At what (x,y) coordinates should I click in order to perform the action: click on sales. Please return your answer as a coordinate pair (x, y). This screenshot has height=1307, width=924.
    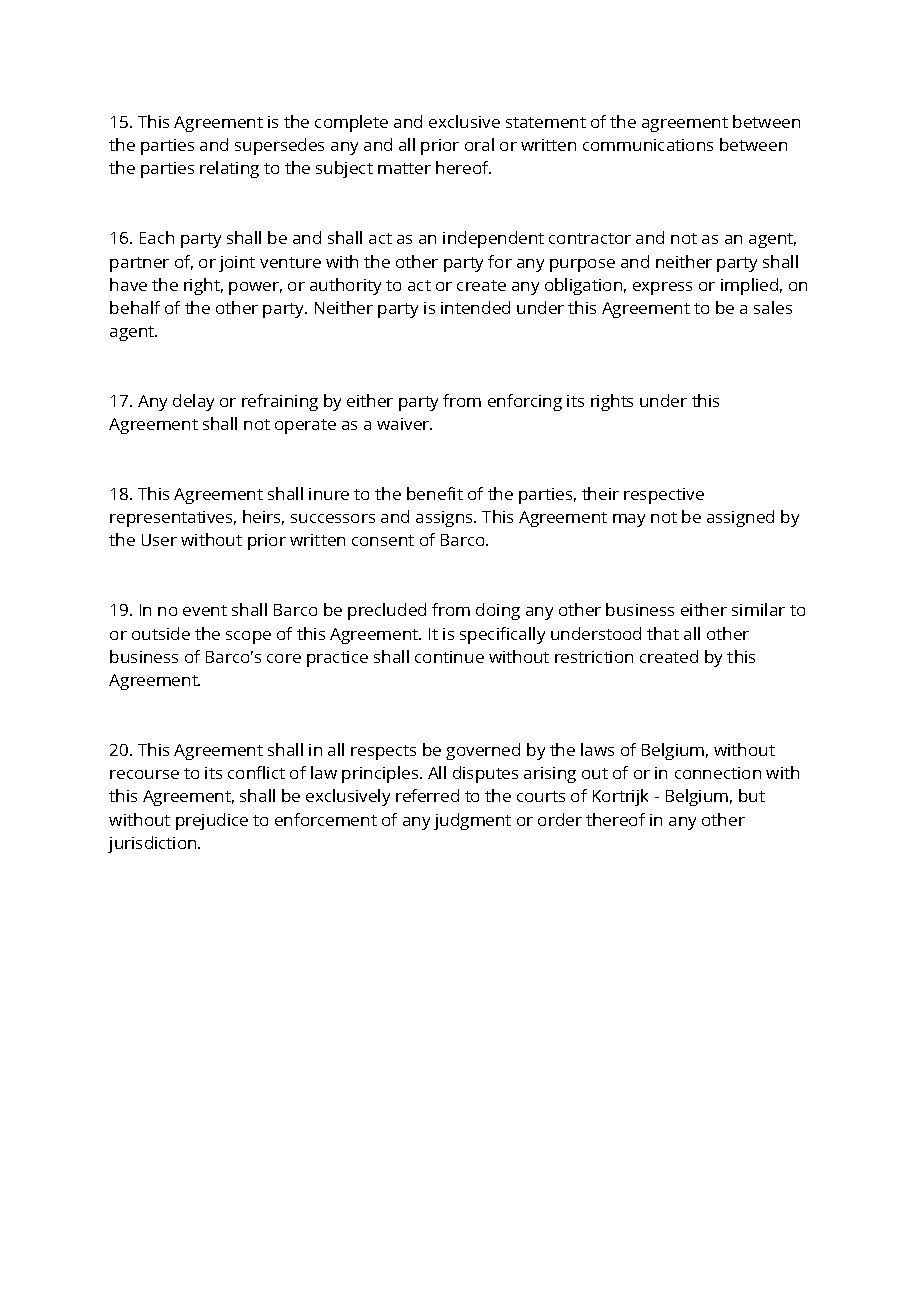
    Looking at the image, I should click on (773, 307).
